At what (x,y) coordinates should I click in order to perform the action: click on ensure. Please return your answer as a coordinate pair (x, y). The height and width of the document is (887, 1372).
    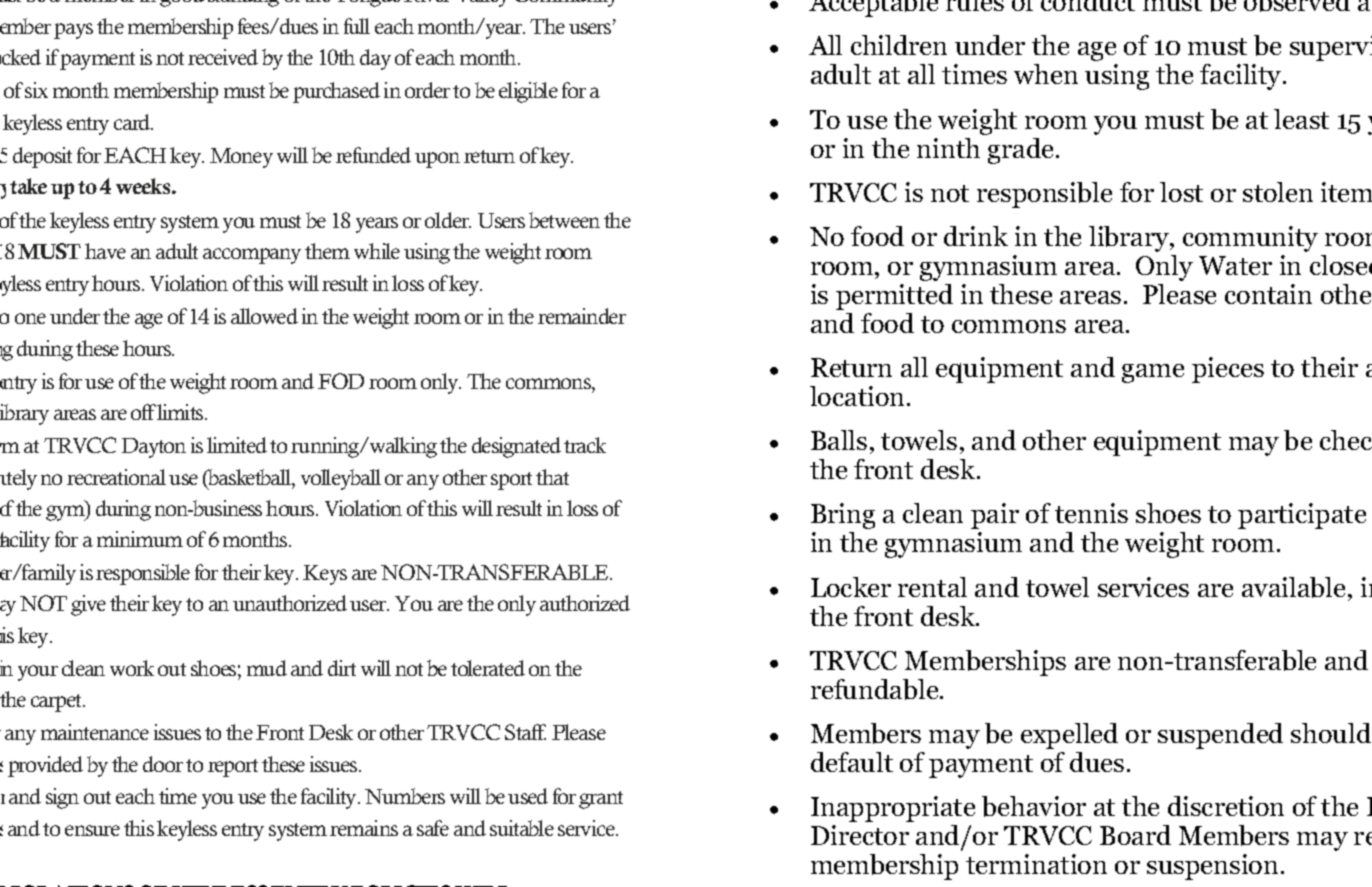
    Looking at the image, I should click on (92, 830).
